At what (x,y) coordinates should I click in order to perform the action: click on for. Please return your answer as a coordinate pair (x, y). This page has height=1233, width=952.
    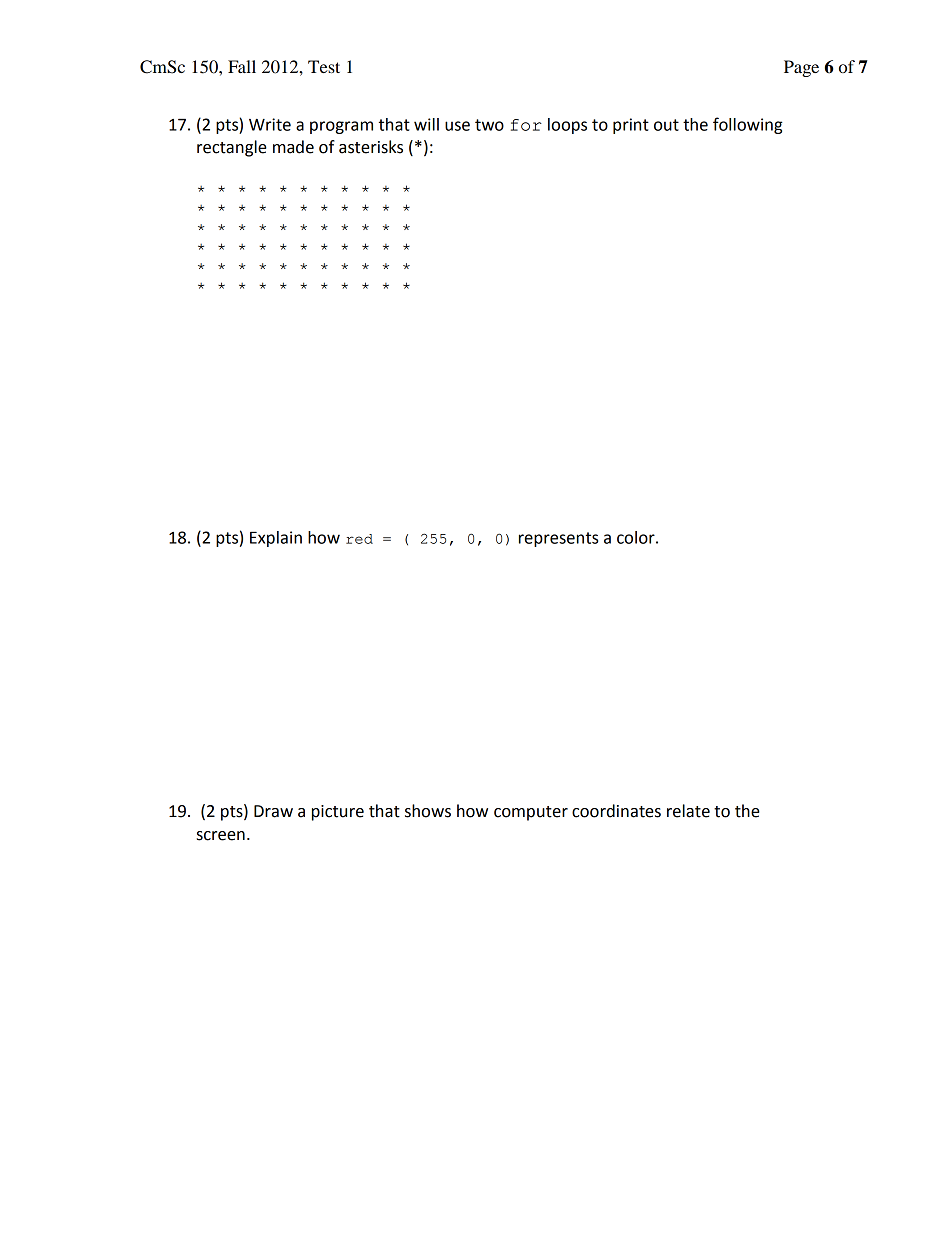
    Looking at the image, I should click on (526, 125).
